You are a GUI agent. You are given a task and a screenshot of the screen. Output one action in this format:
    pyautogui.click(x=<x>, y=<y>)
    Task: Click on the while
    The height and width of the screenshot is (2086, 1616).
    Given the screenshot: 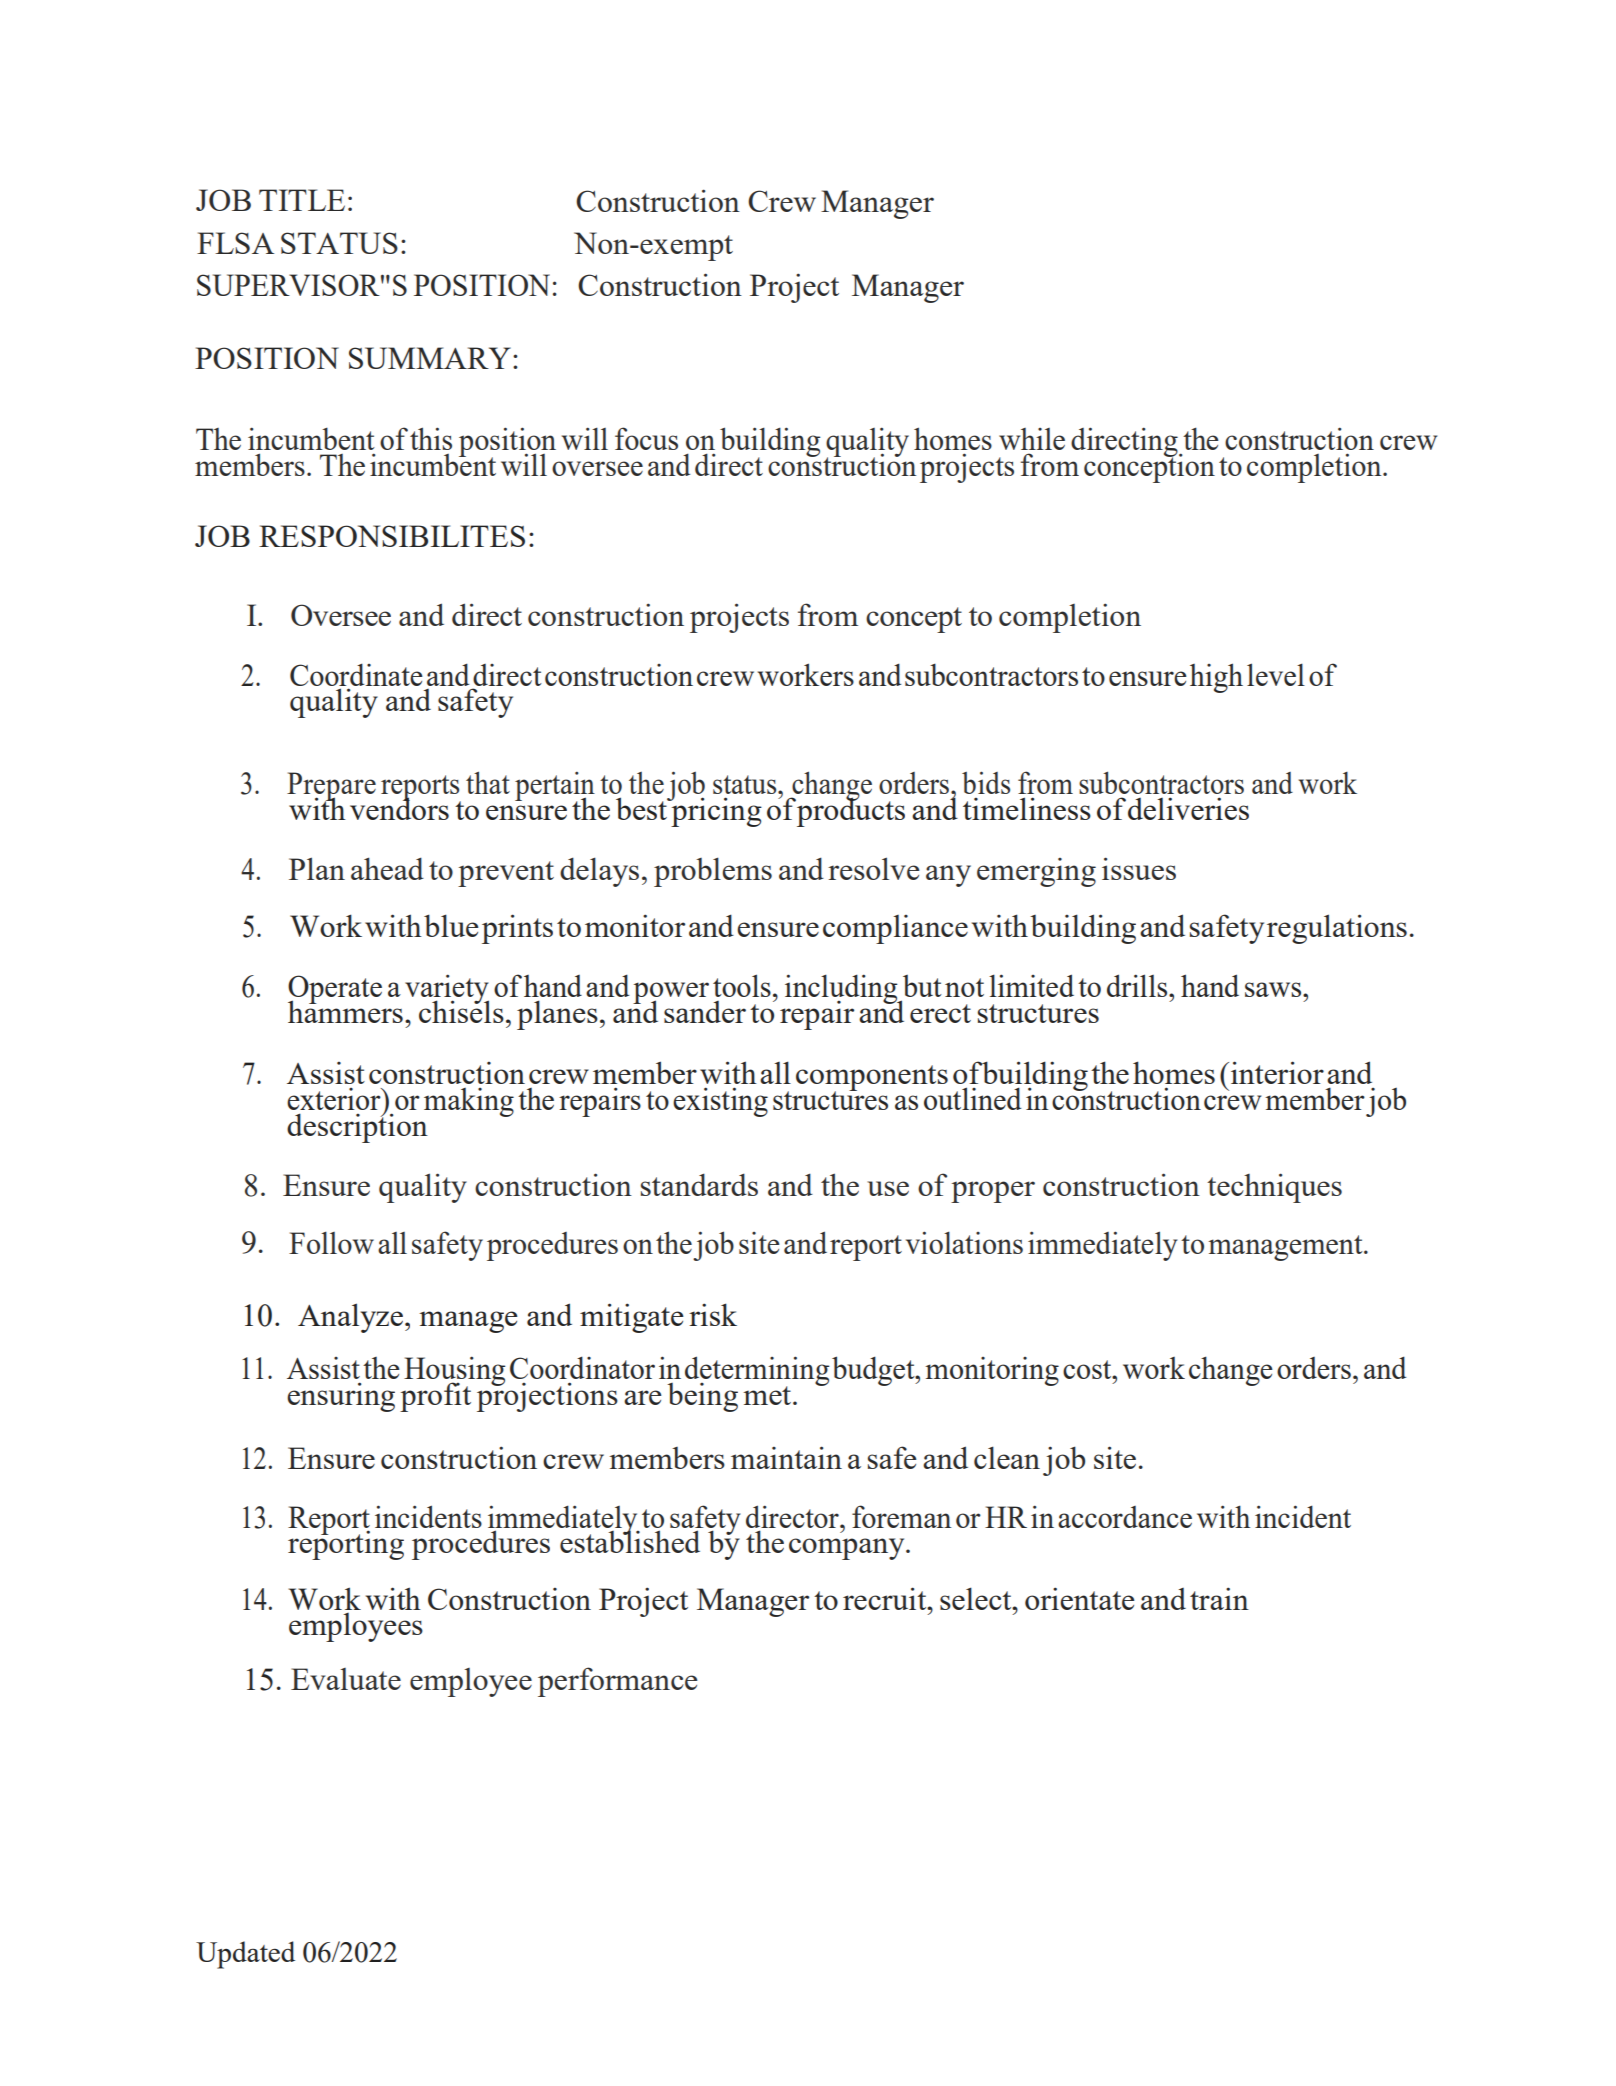 What is the action you would take?
    pyautogui.click(x=1032, y=439)
